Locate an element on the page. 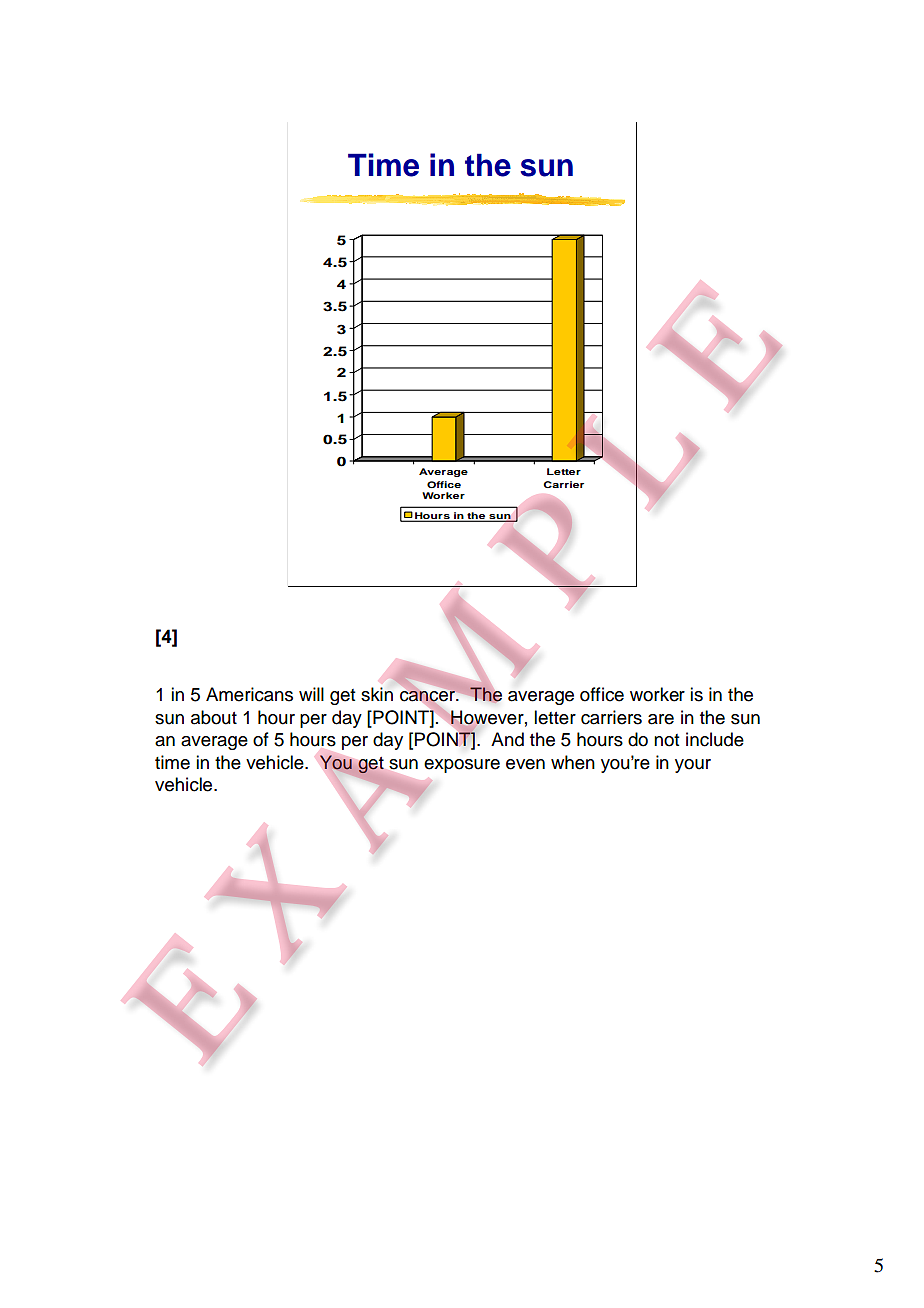  And is located at coordinates (507, 739).
